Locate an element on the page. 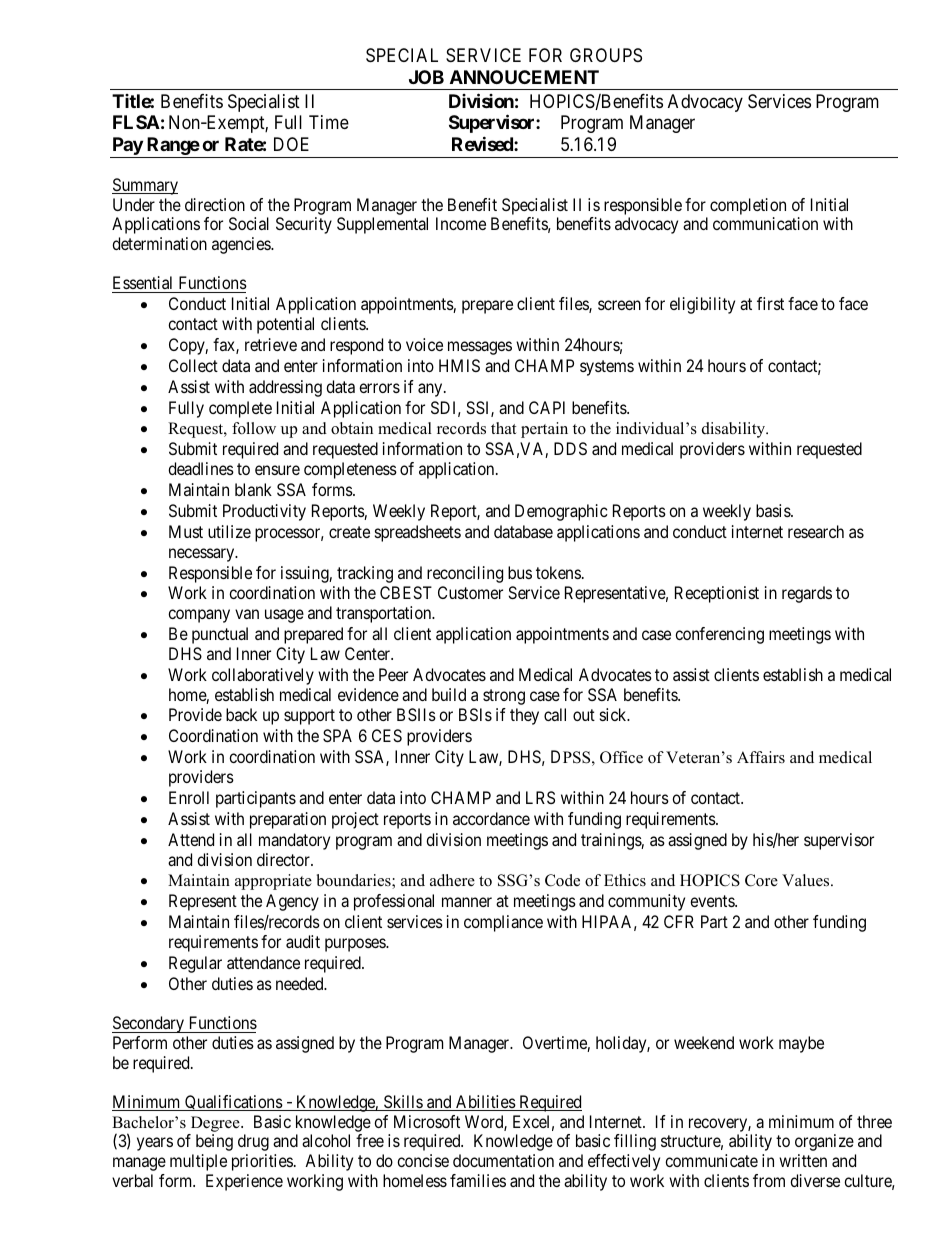 The height and width of the document is (1233, 952). Collect is located at coordinates (193, 365).
